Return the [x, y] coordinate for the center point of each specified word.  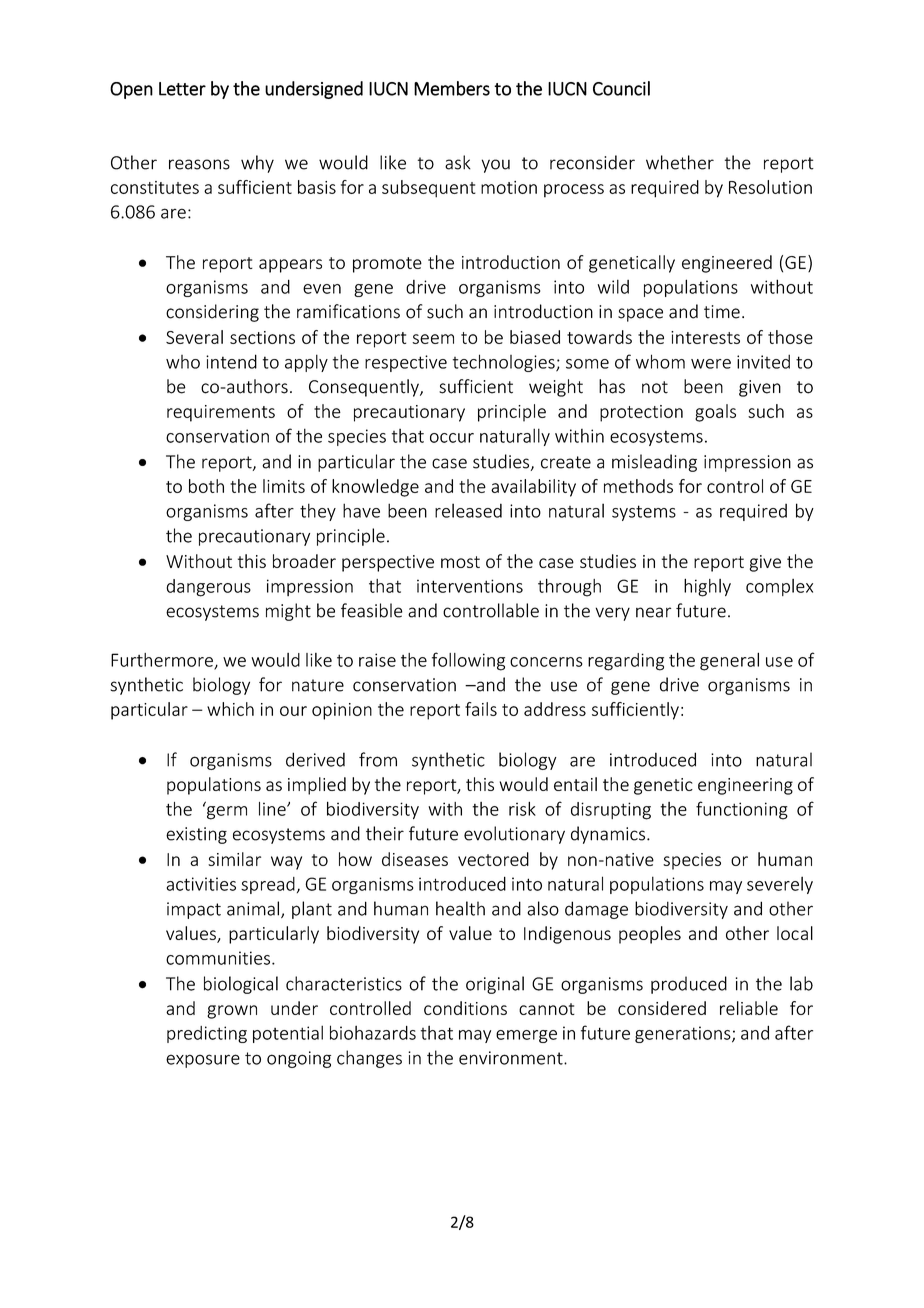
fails [481, 709]
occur [452, 438]
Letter [182, 89]
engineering [745, 786]
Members [452, 88]
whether [680, 162]
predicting [207, 1034]
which [230, 709]
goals [715, 413]
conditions [465, 1008]
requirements [221, 413]
